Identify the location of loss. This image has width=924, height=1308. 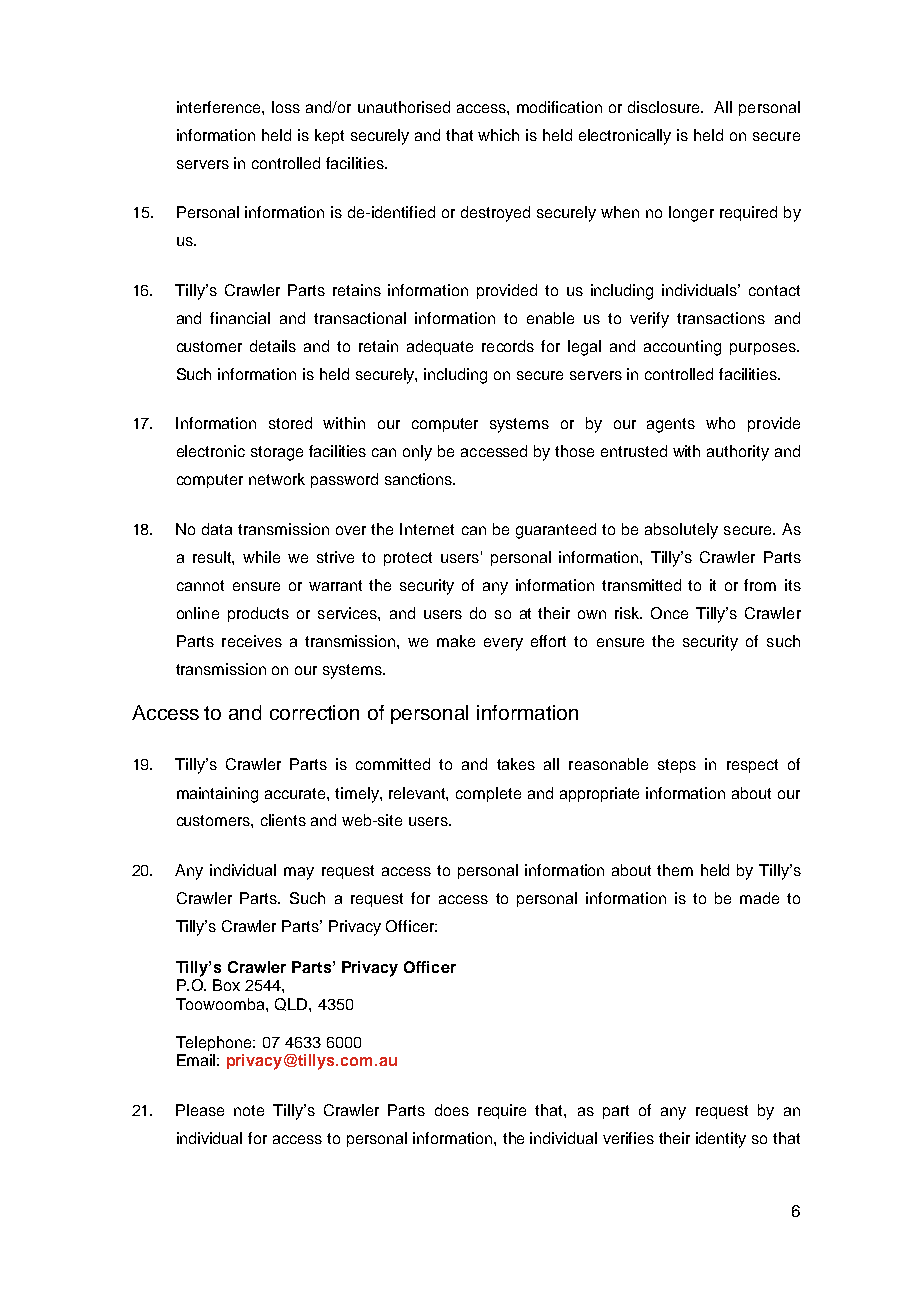
(286, 107).
